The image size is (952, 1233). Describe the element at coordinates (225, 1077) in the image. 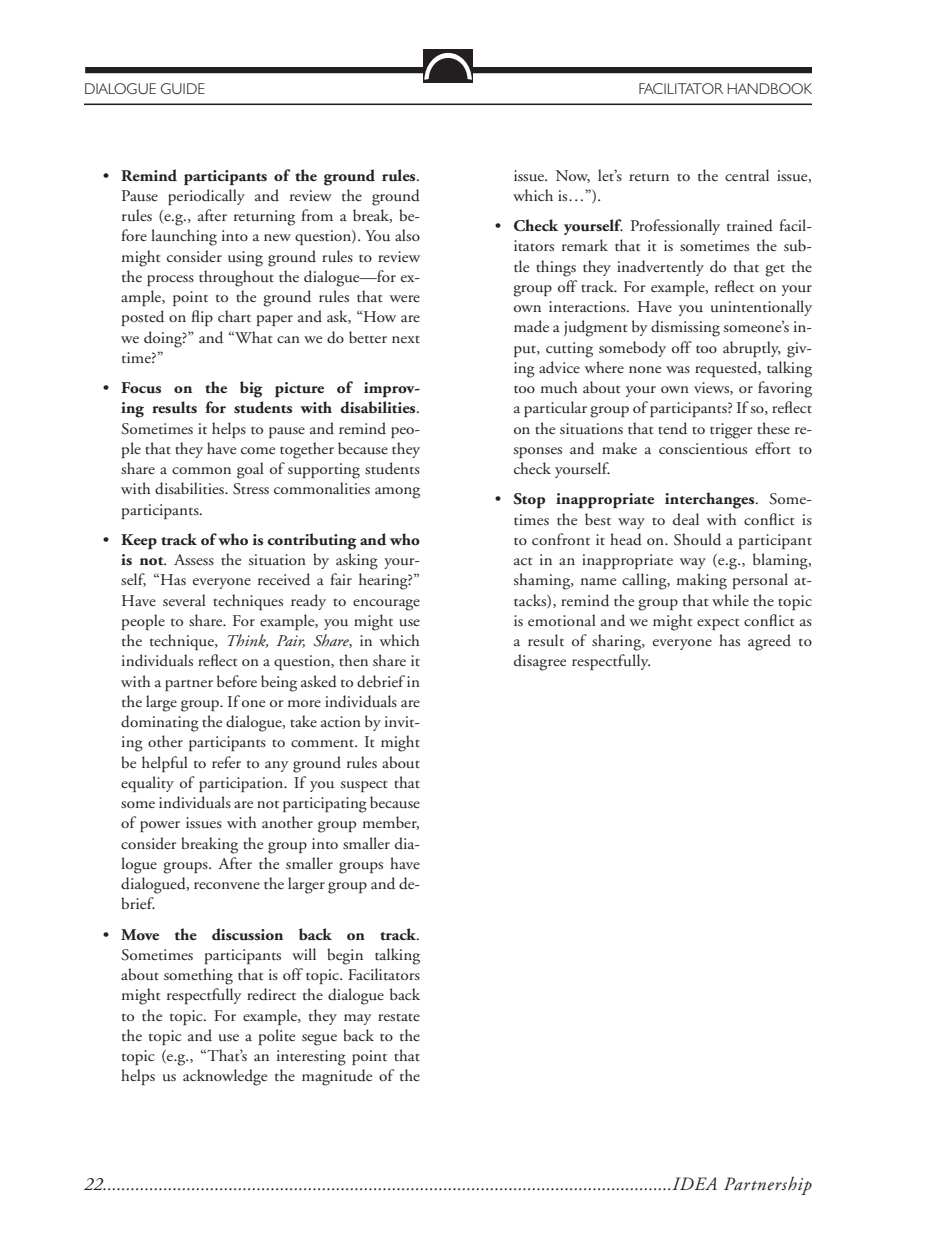

I see `acknowledge` at that location.
